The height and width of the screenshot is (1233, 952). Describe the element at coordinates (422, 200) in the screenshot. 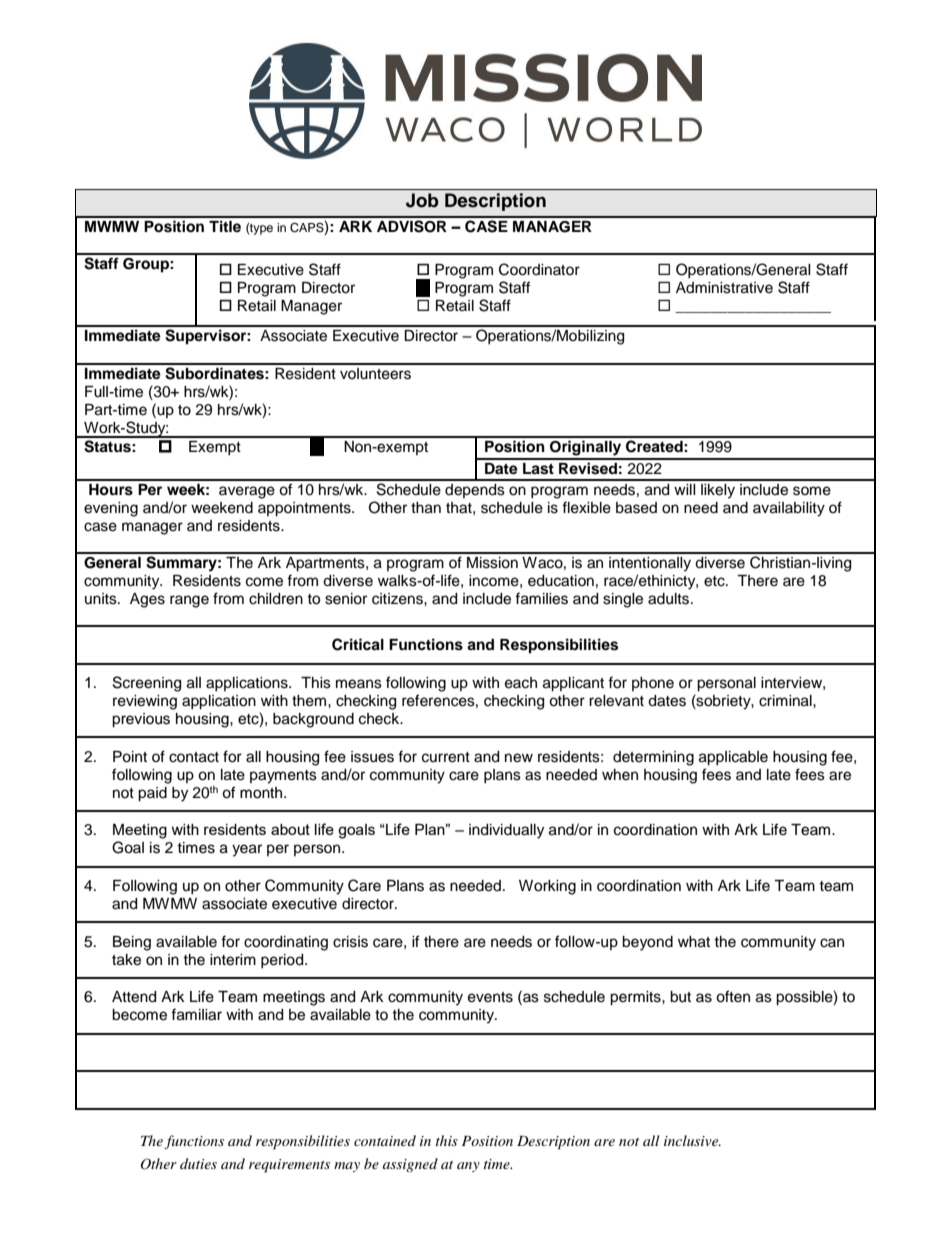

I see `Job` at that location.
